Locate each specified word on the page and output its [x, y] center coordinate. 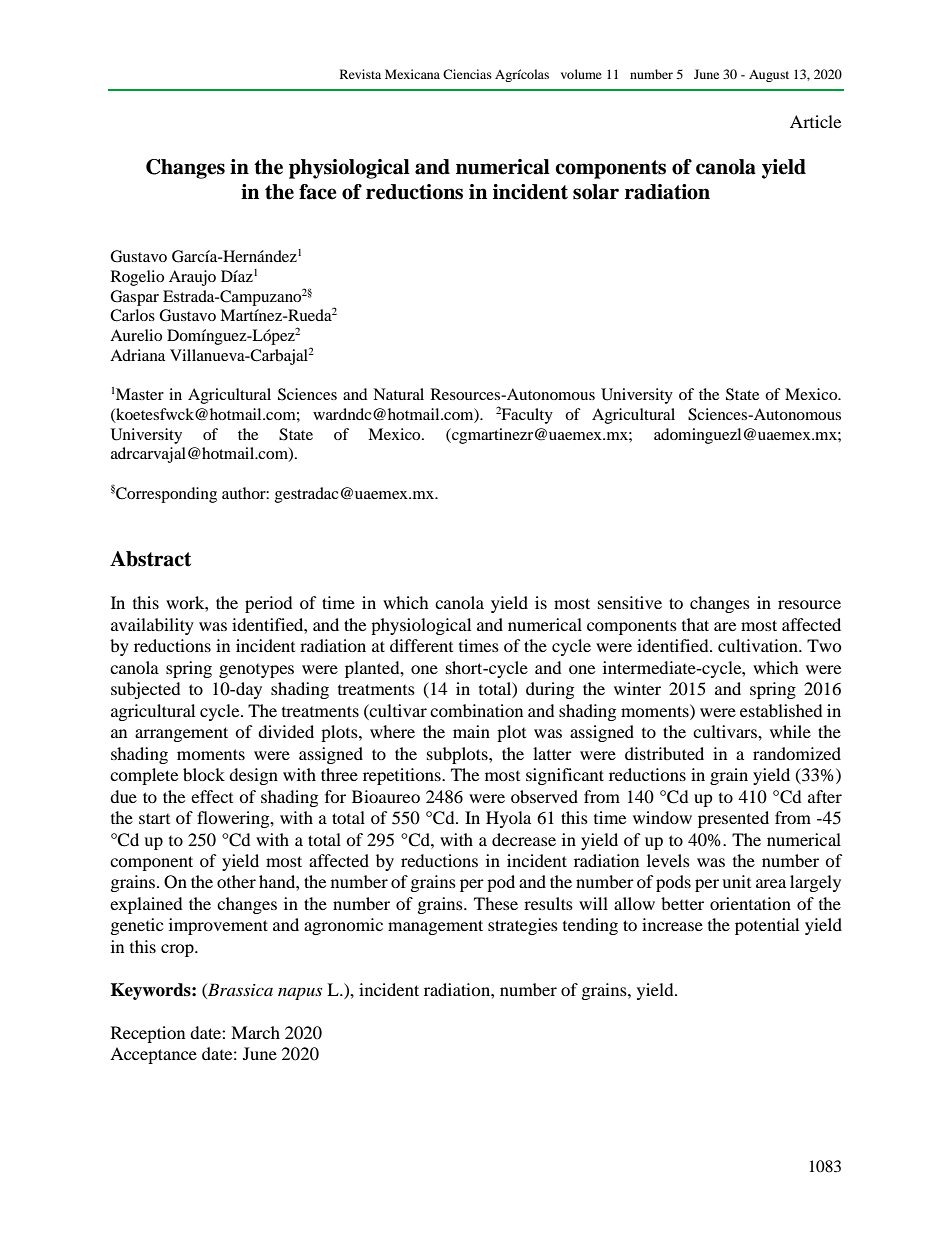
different [421, 645]
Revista [360, 74]
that [695, 624]
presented [733, 819]
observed [544, 796]
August [769, 76]
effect [212, 796]
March [255, 1032]
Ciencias [467, 74]
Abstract [150, 559]
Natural [398, 394]
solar [596, 192]
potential [767, 926]
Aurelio [136, 335]
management [435, 927]
